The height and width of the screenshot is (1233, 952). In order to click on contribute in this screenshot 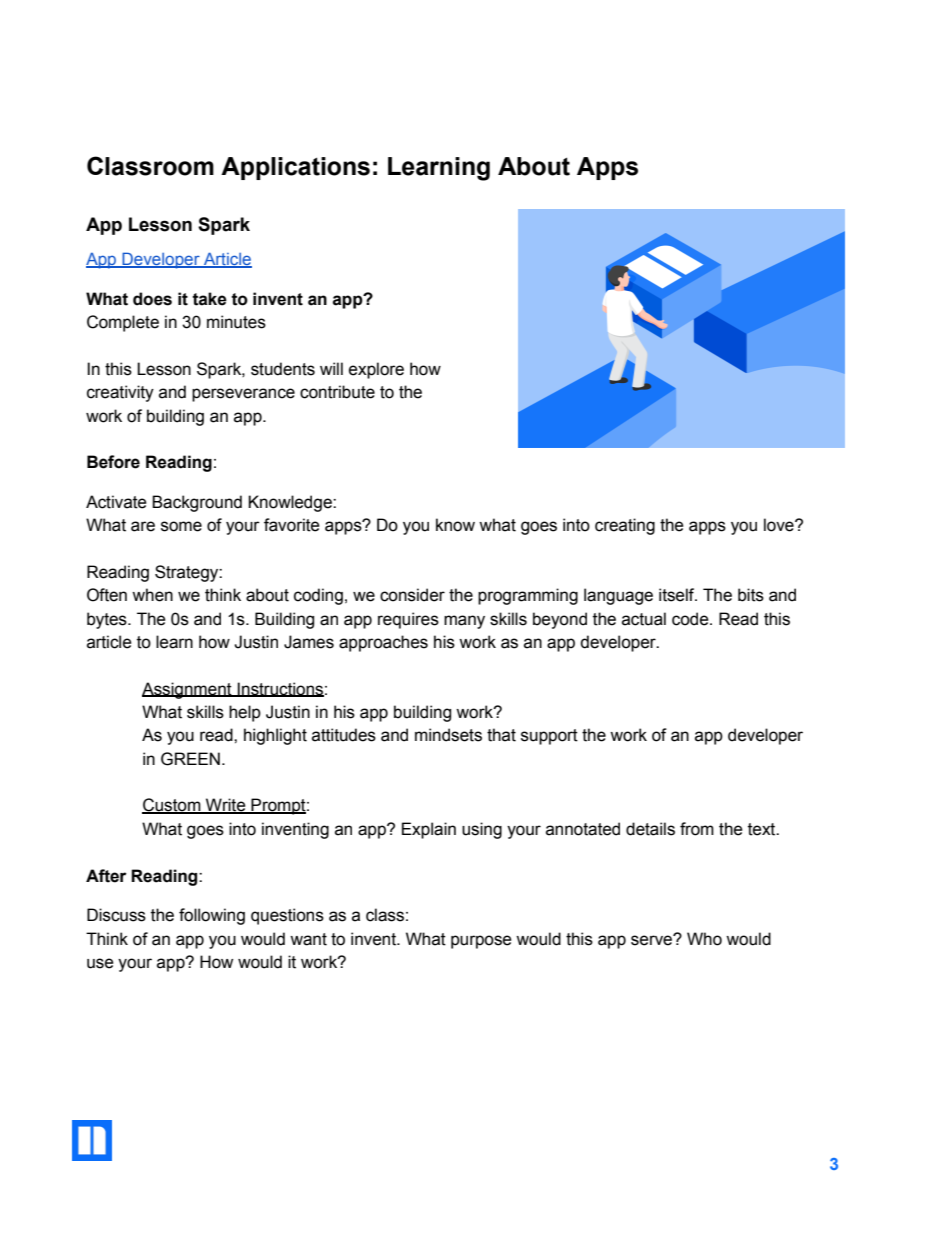, I will do `click(337, 392)`.
